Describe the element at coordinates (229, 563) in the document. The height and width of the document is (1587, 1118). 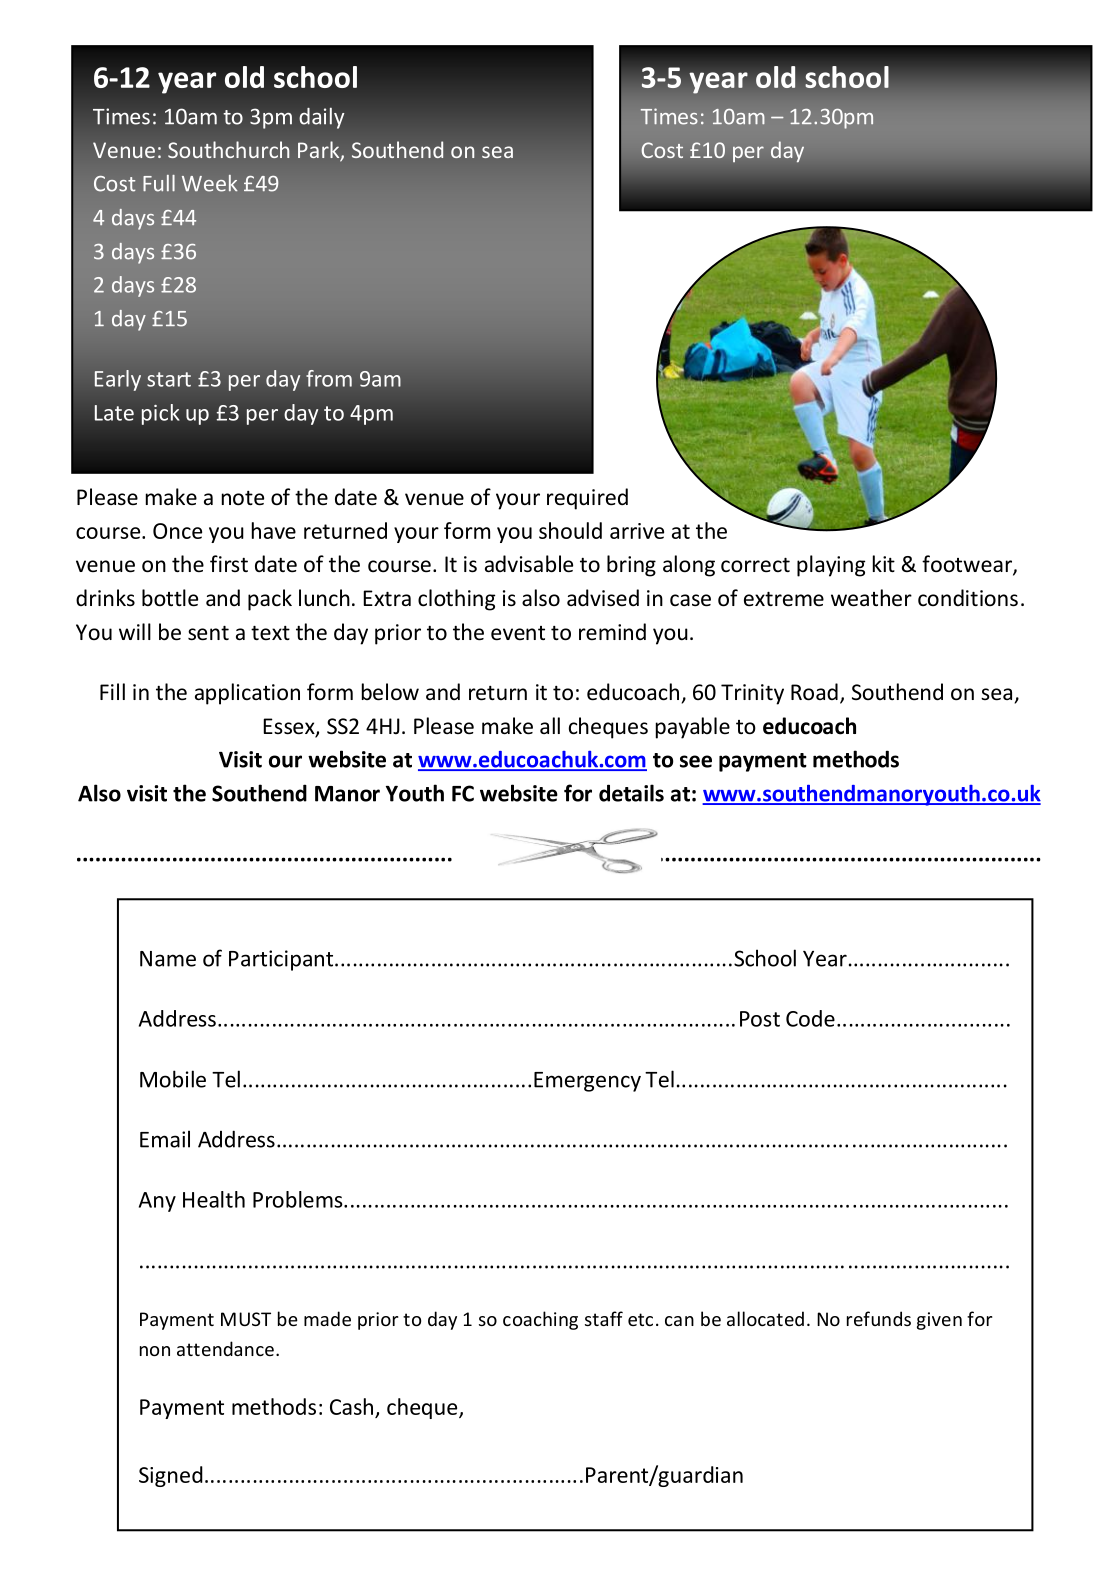
I see `first` at that location.
